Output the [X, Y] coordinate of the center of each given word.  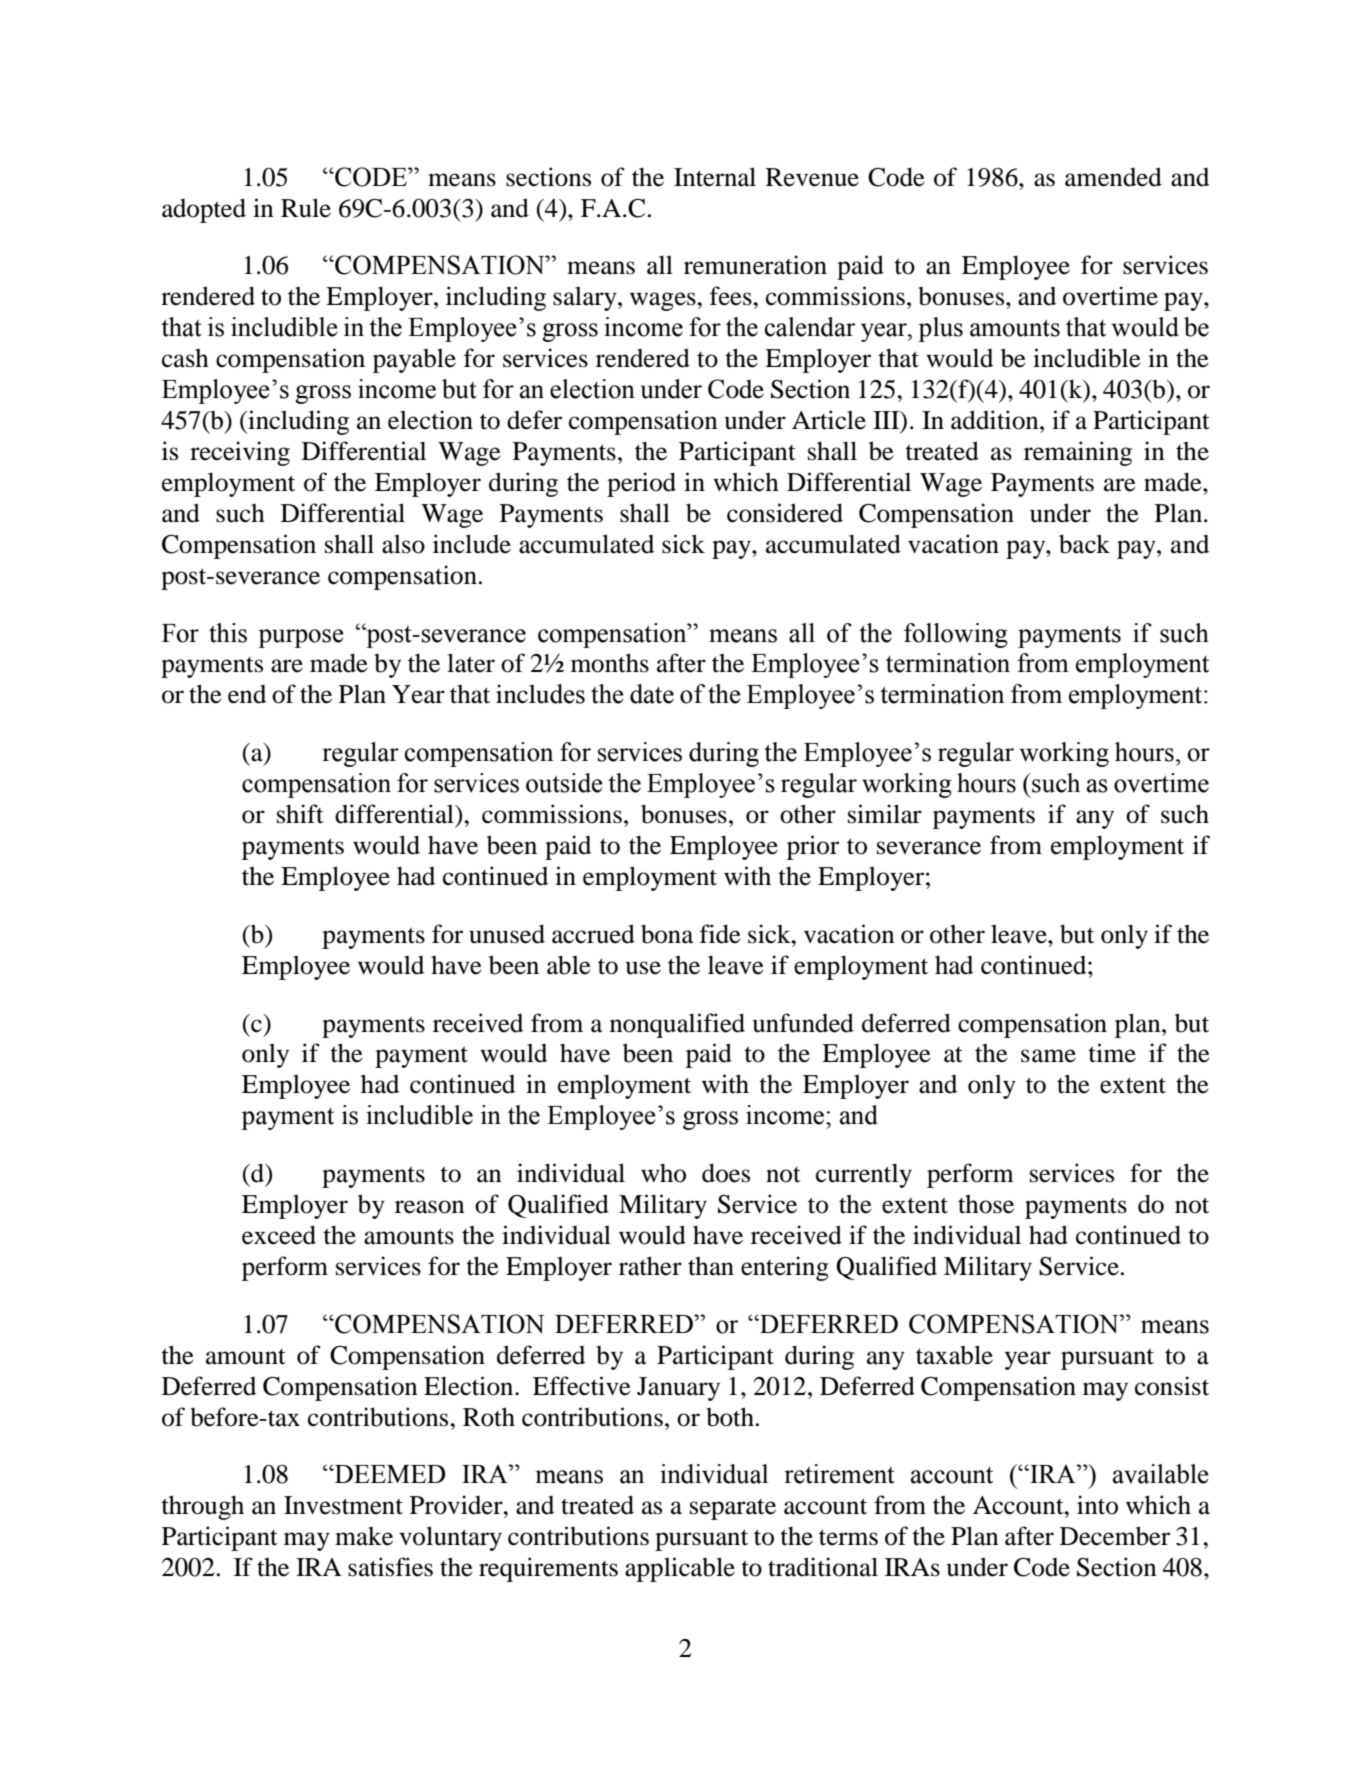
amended [1113, 177]
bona [667, 934]
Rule [306, 208]
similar [885, 814]
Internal [715, 177]
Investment [343, 1505]
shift [300, 814]
